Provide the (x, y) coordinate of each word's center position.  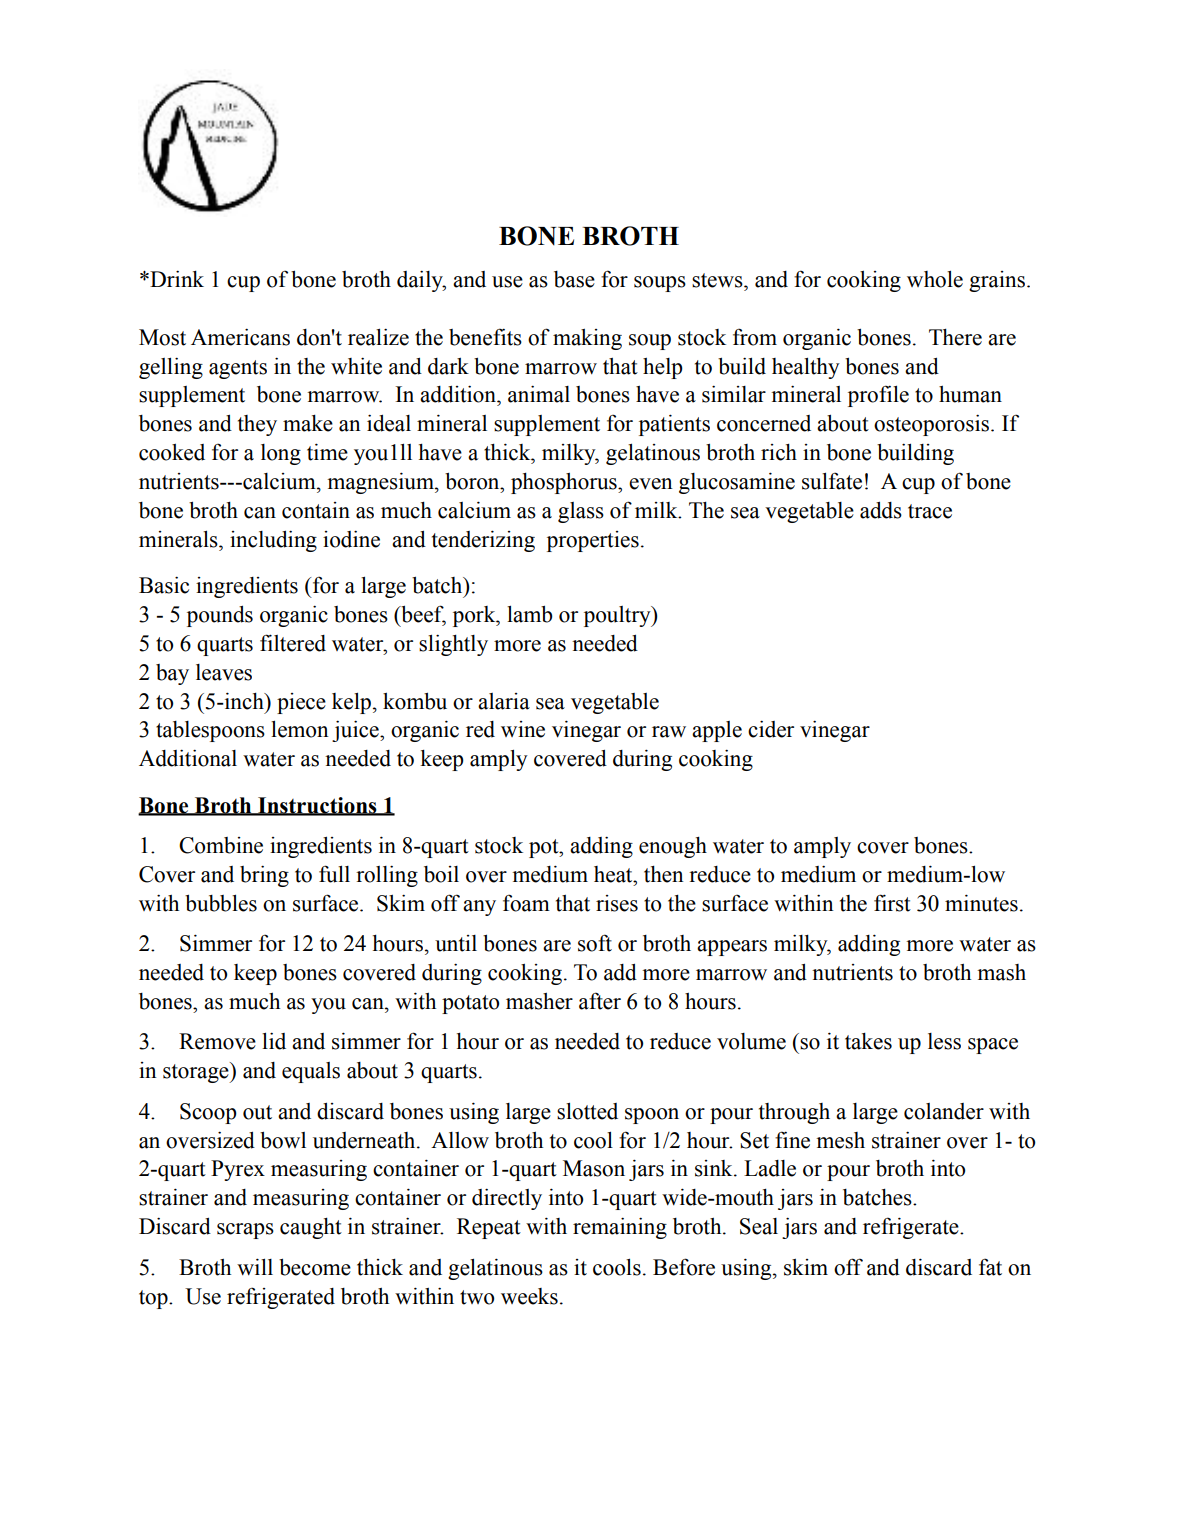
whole (935, 279)
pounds (220, 616)
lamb (529, 614)
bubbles (221, 903)
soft (595, 943)
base (574, 279)
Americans (240, 337)
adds (881, 510)
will (255, 1267)
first (892, 903)
